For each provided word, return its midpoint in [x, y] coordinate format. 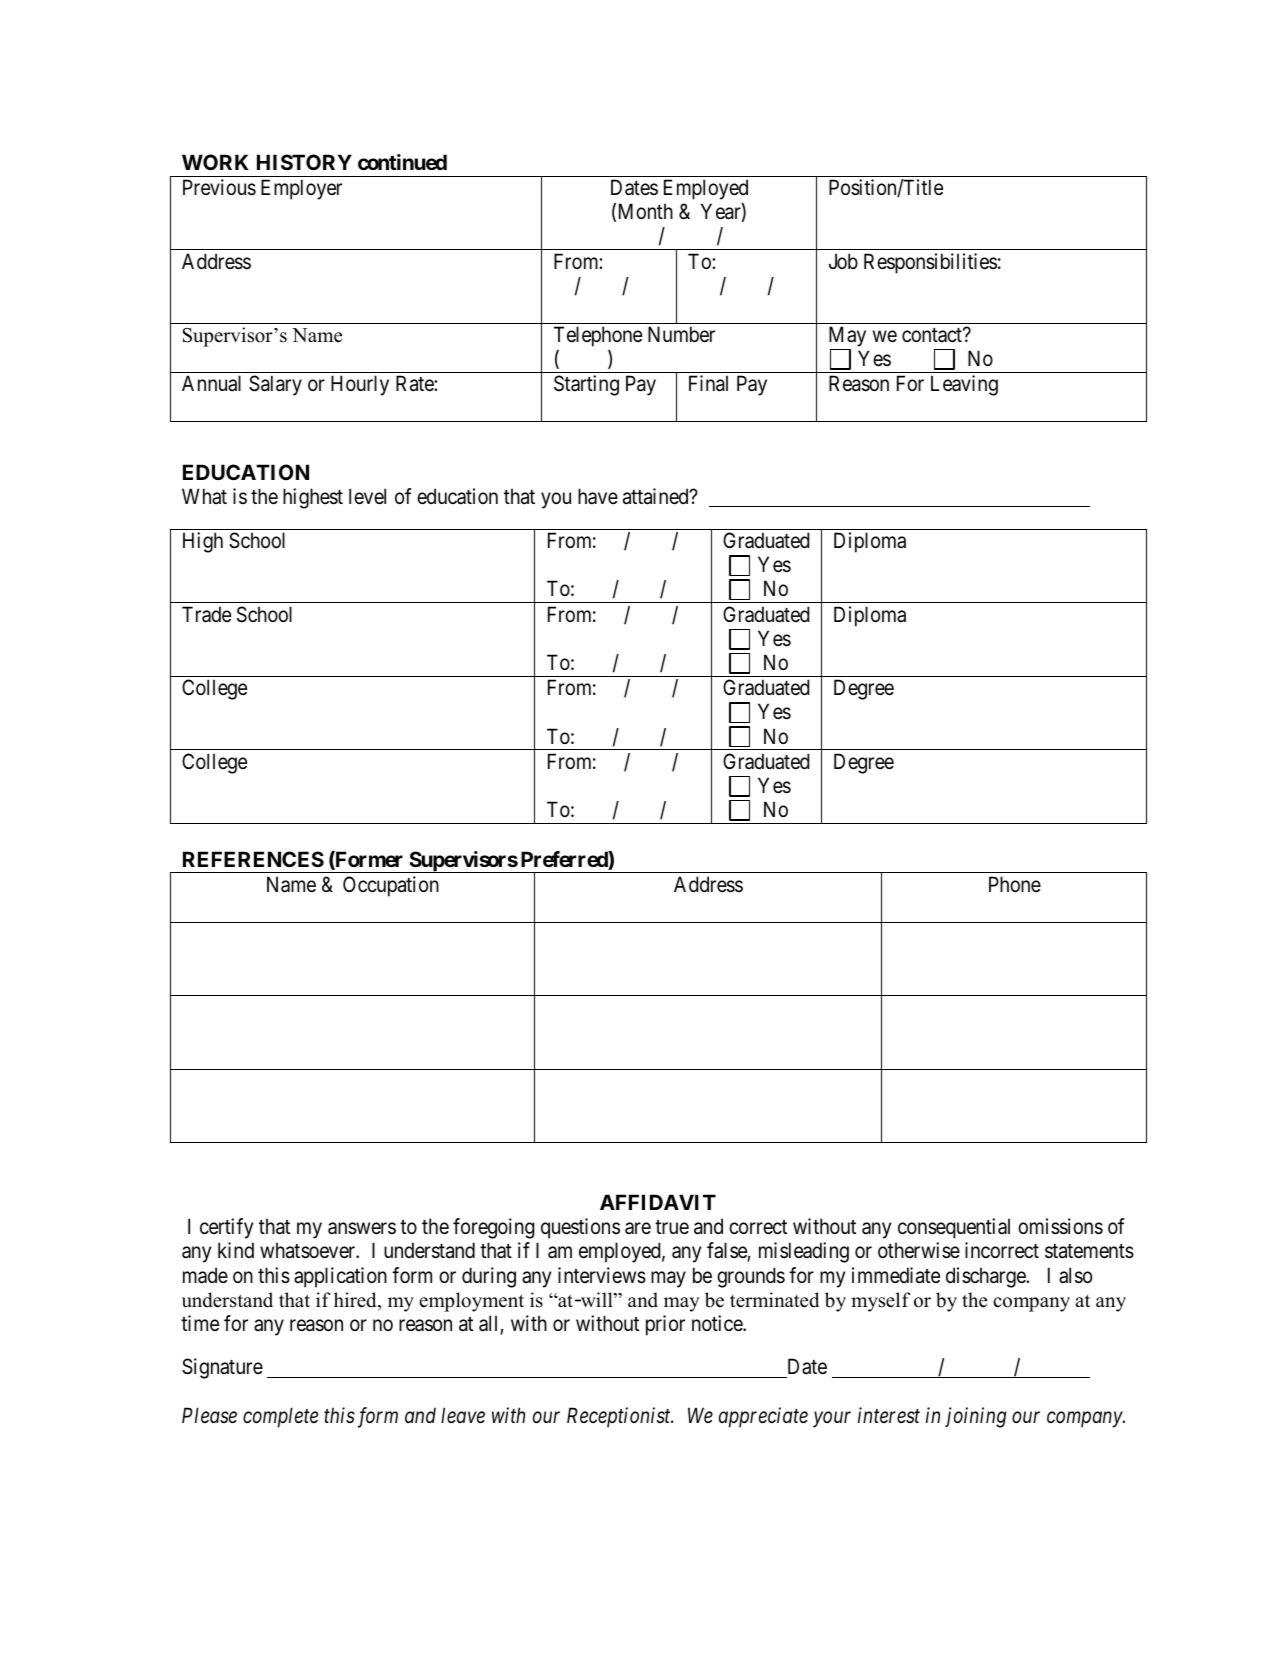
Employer [301, 189]
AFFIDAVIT [658, 1202]
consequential [954, 1228]
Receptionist [620, 1417]
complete [280, 1417]
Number [681, 334]
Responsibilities [930, 263]
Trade [206, 614]
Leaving [964, 385]
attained [657, 496]
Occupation [391, 886]
